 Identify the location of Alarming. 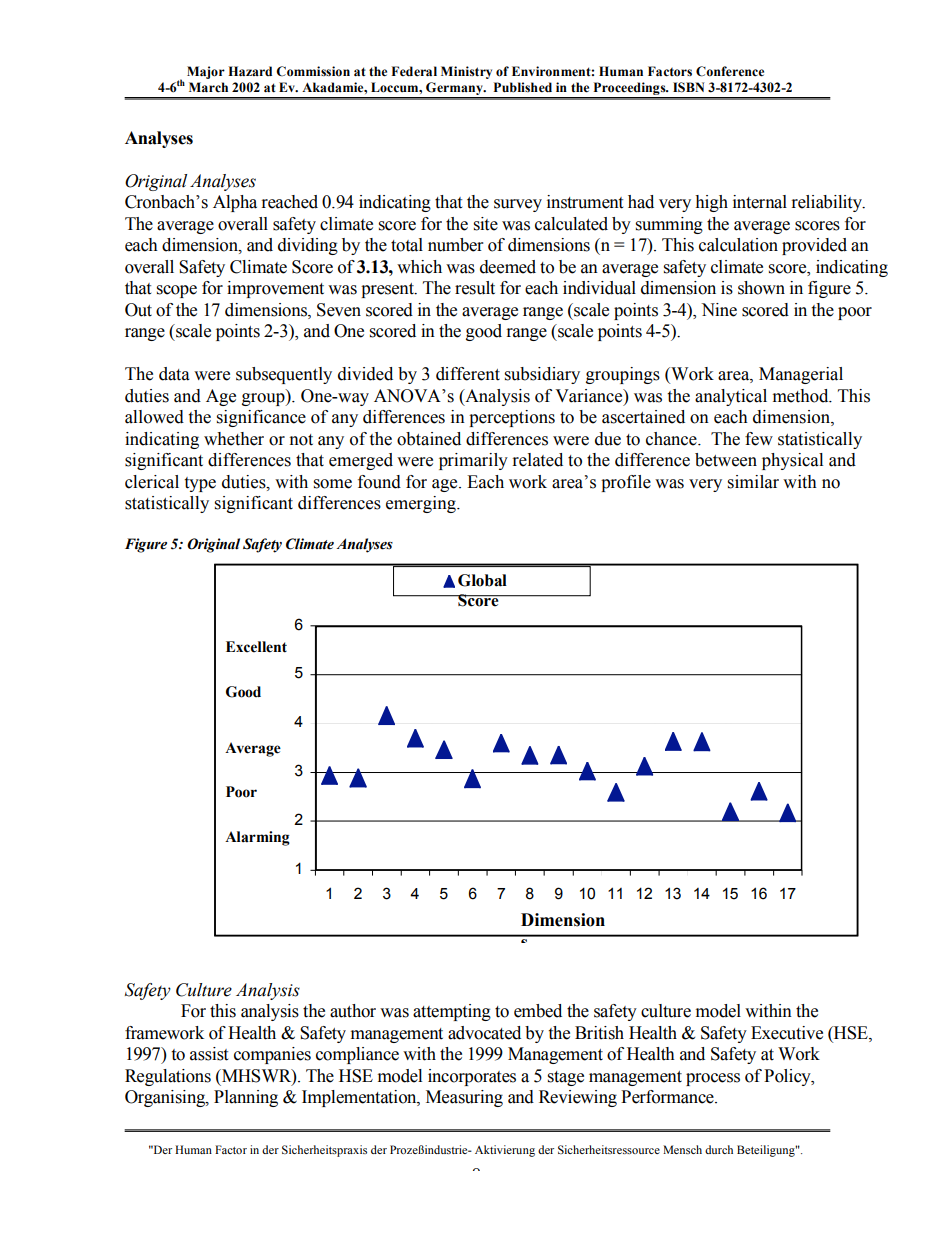
(257, 838).
